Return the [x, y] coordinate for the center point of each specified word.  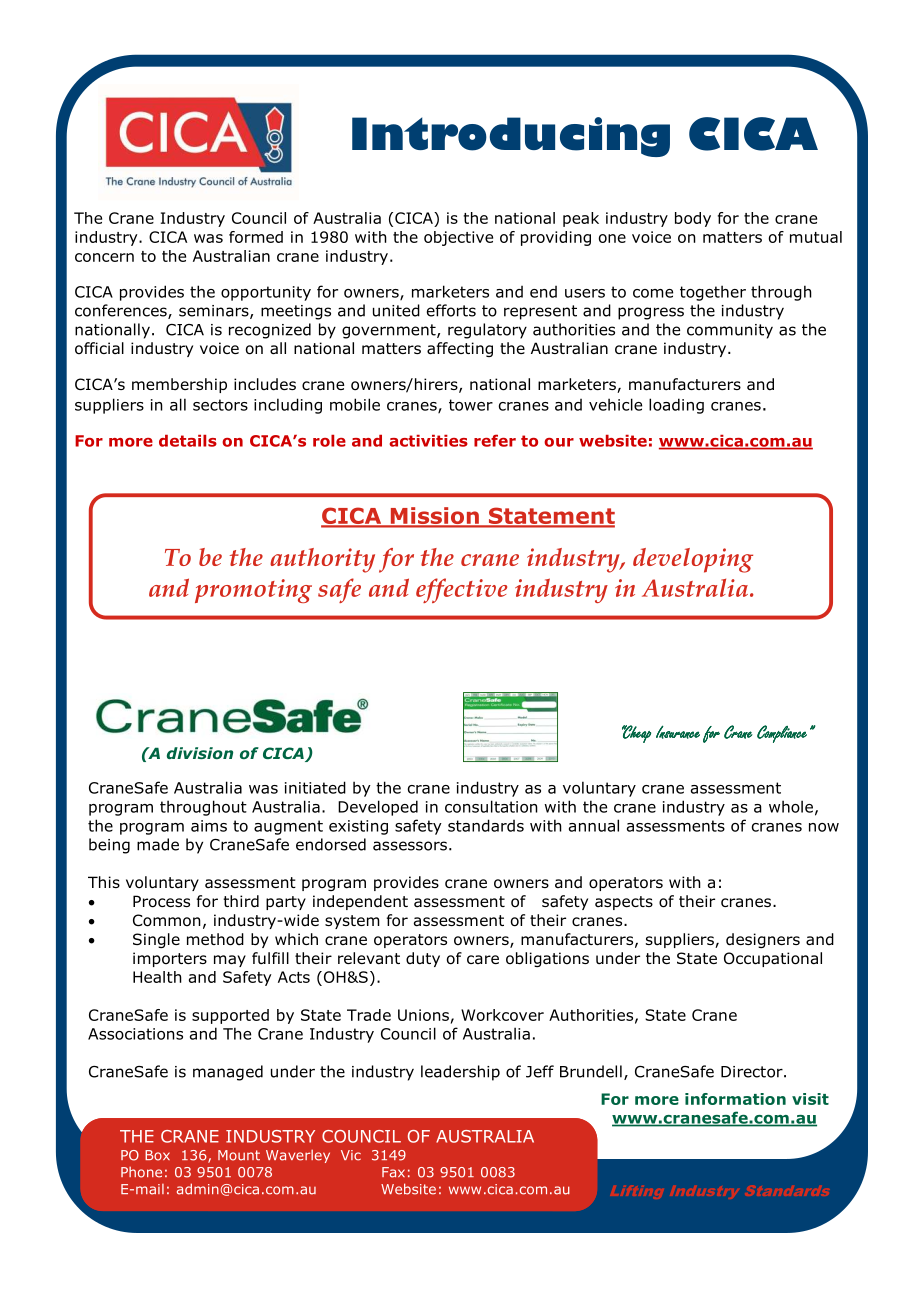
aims [209, 826]
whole [791, 806]
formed [256, 237]
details [188, 441]
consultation [491, 806]
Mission [434, 517]
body [693, 219]
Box [157, 1155]
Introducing [511, 137]
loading [676, 406]
